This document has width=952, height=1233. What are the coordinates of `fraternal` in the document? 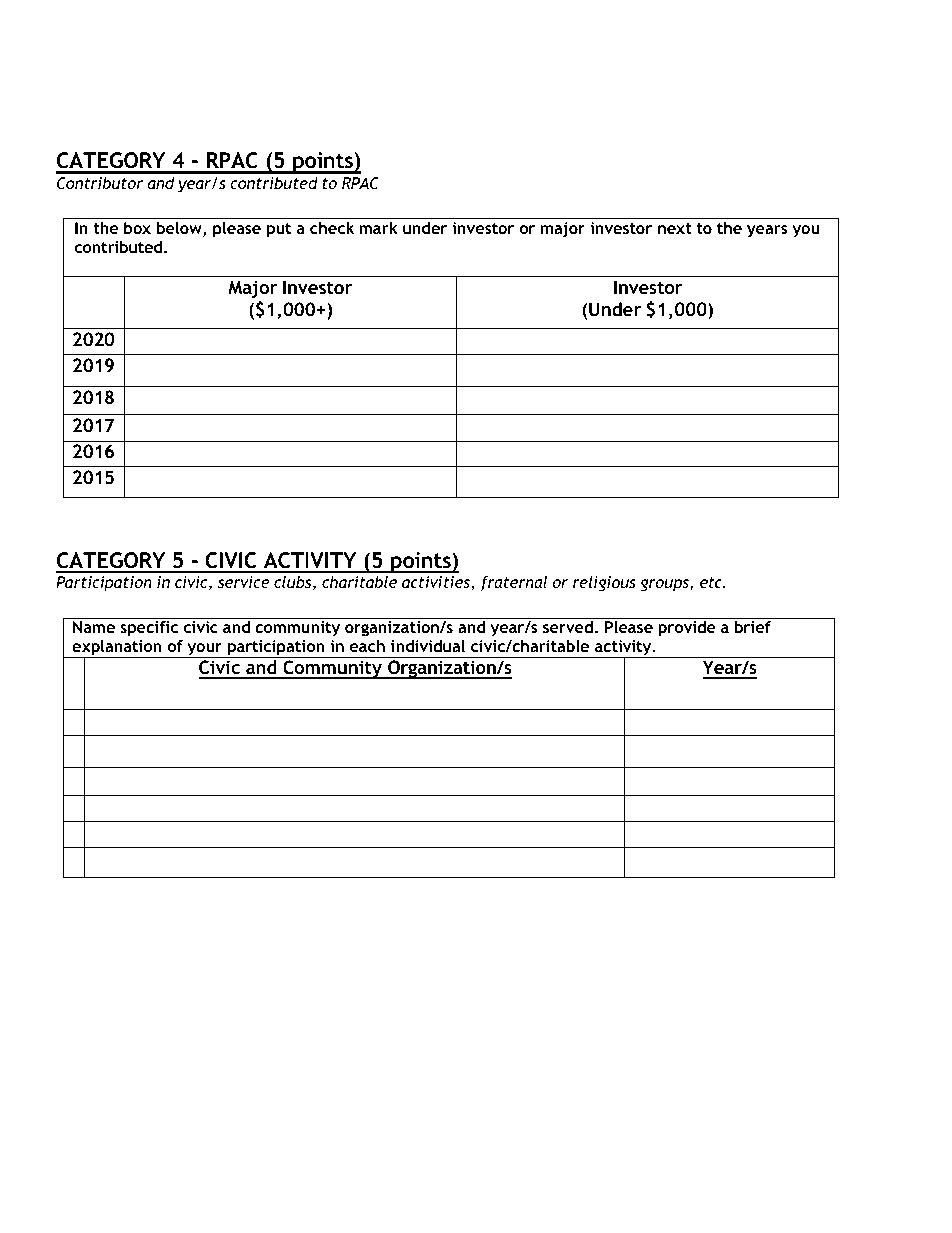 It's located at (513, 583).
